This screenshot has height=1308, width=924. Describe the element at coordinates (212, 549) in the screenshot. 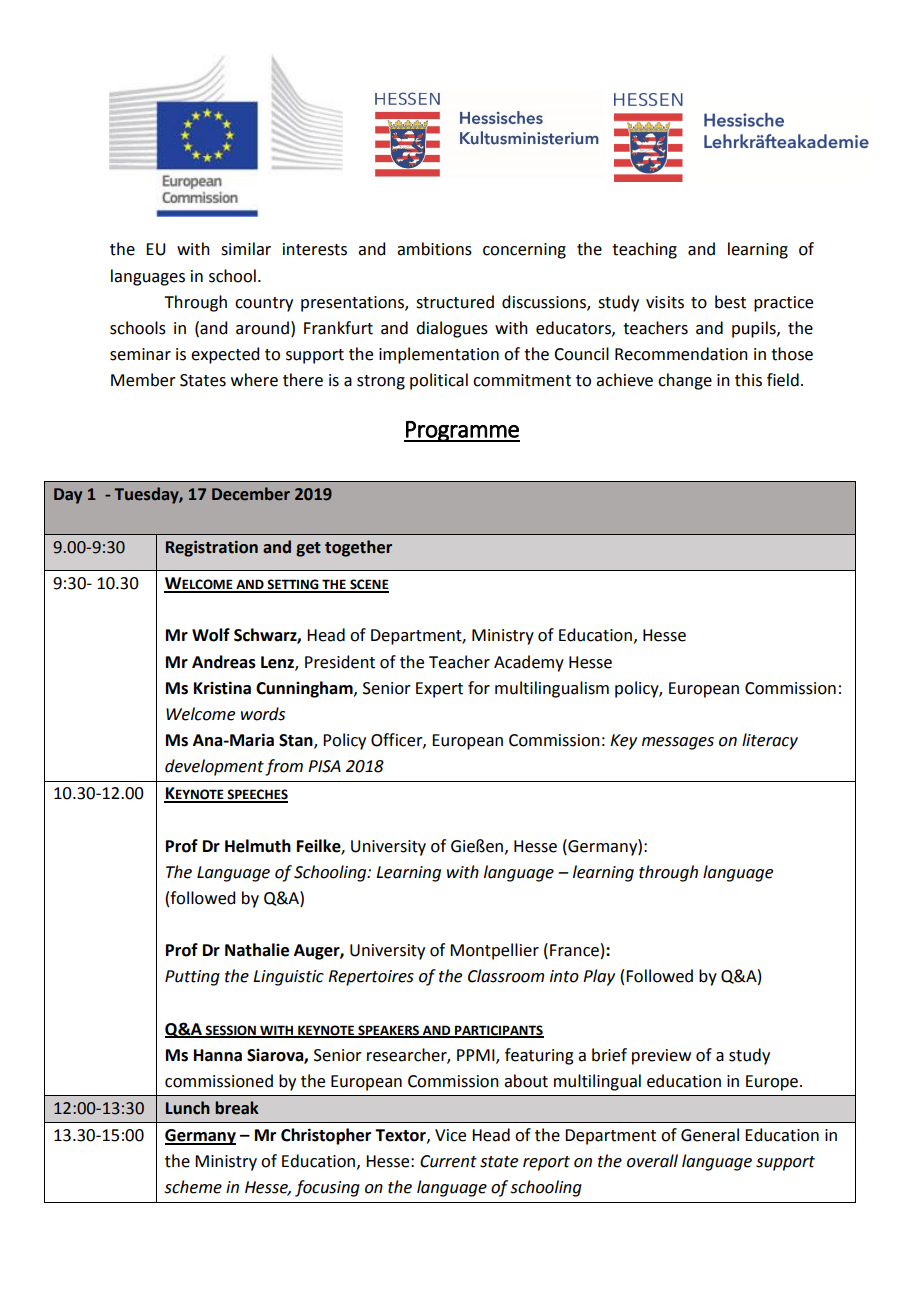

I see `Registration` at that location.
